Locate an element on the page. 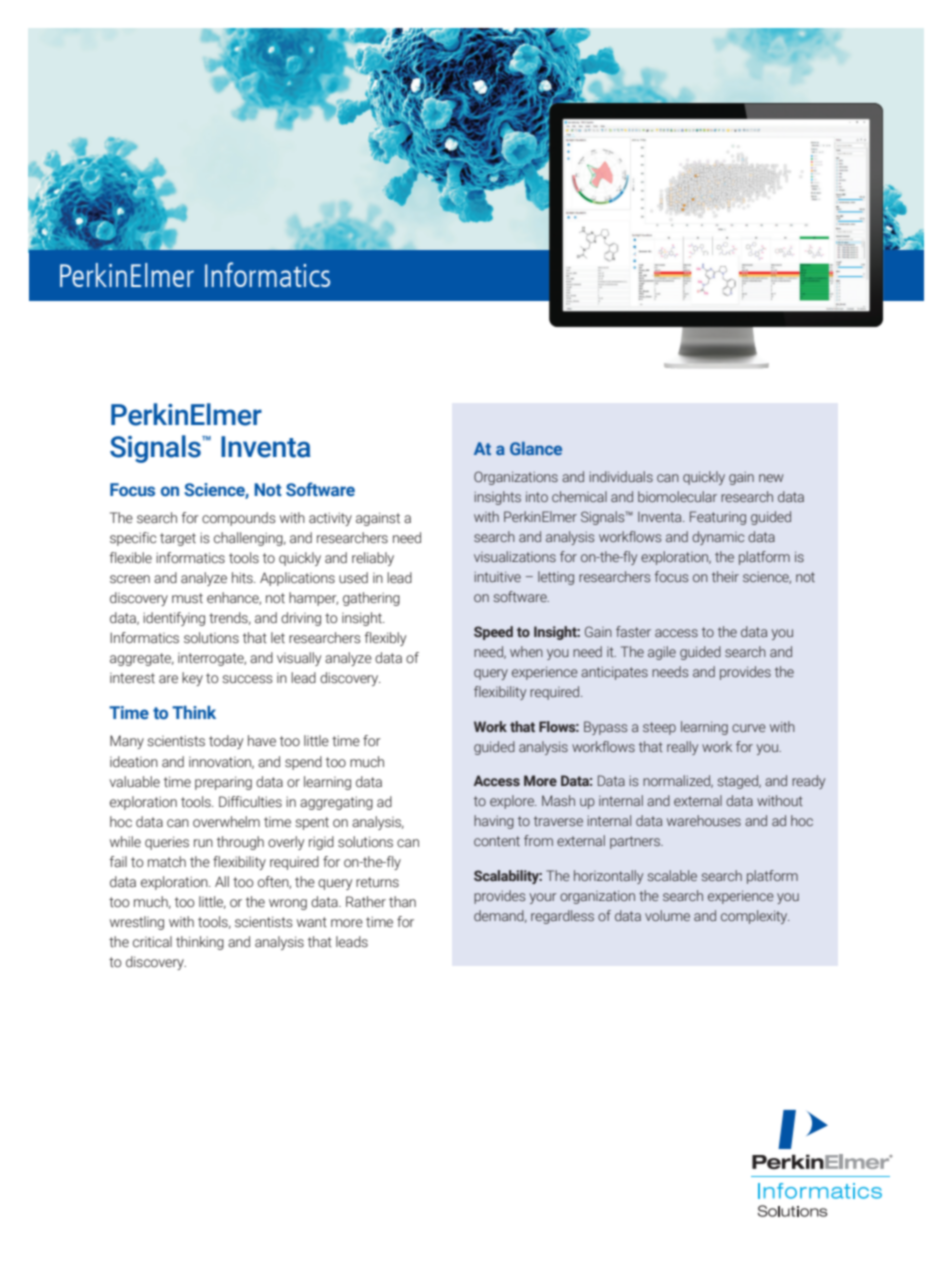  key is located at coordinates (192, 679).
